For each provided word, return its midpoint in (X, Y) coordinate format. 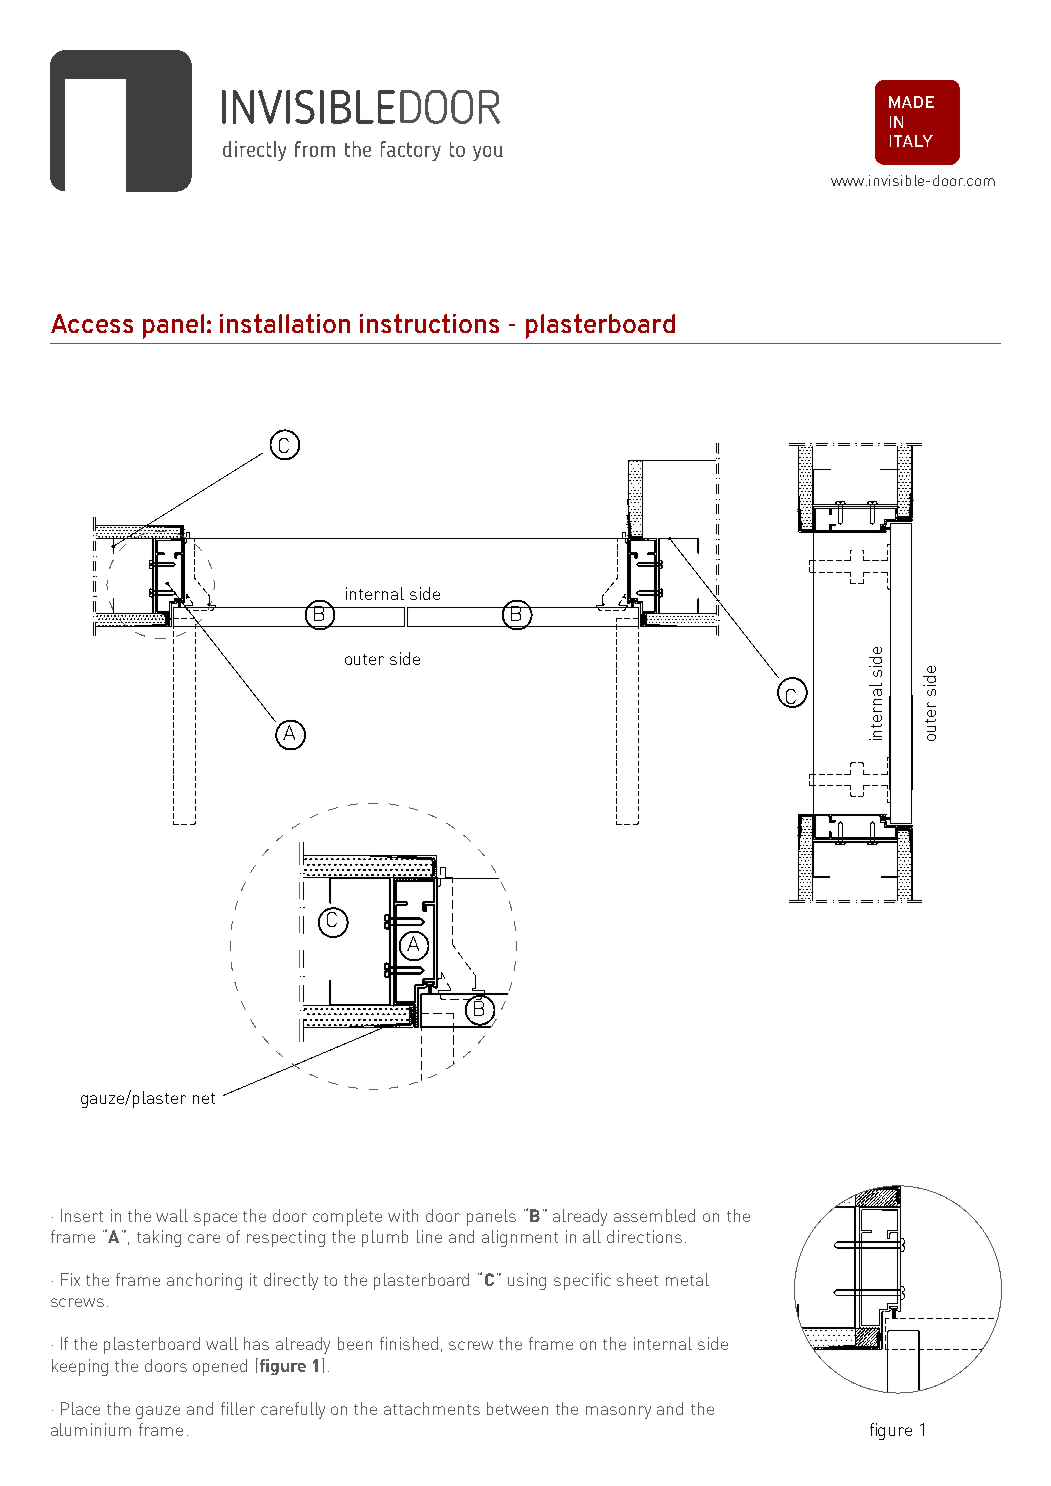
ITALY (911, 141)
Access (92, 323)
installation (285, 323)
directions (644, 1236)
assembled (654, 1215)
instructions (429, 323)
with (403, 1215)
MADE (911, 102)
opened (220, 1367)
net (204, 1098)
